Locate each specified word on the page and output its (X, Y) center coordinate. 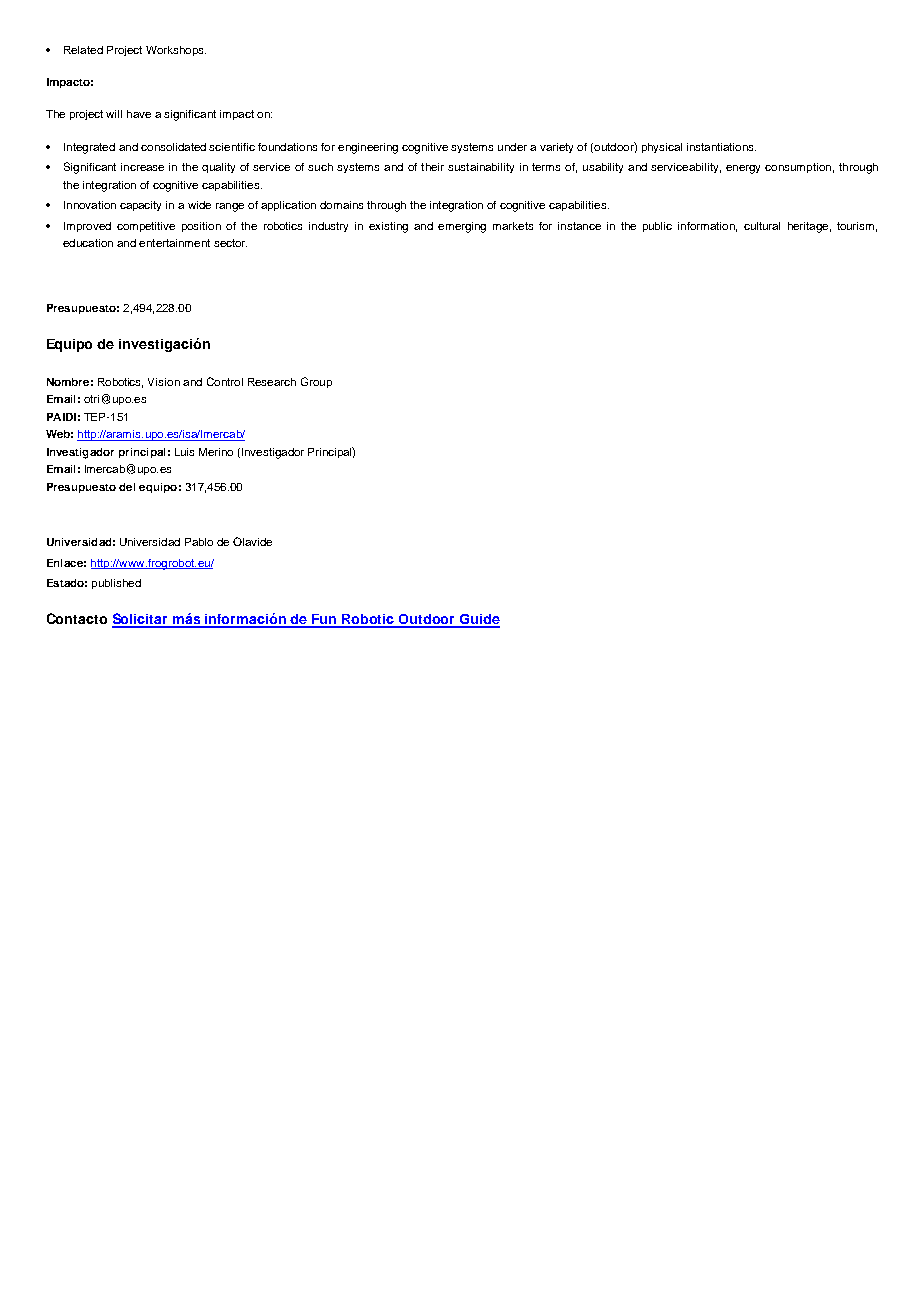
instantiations (721, 147)
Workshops (176, 51)
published (116, 584)
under (512, 147)
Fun (324, 620)
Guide (479, 620)
